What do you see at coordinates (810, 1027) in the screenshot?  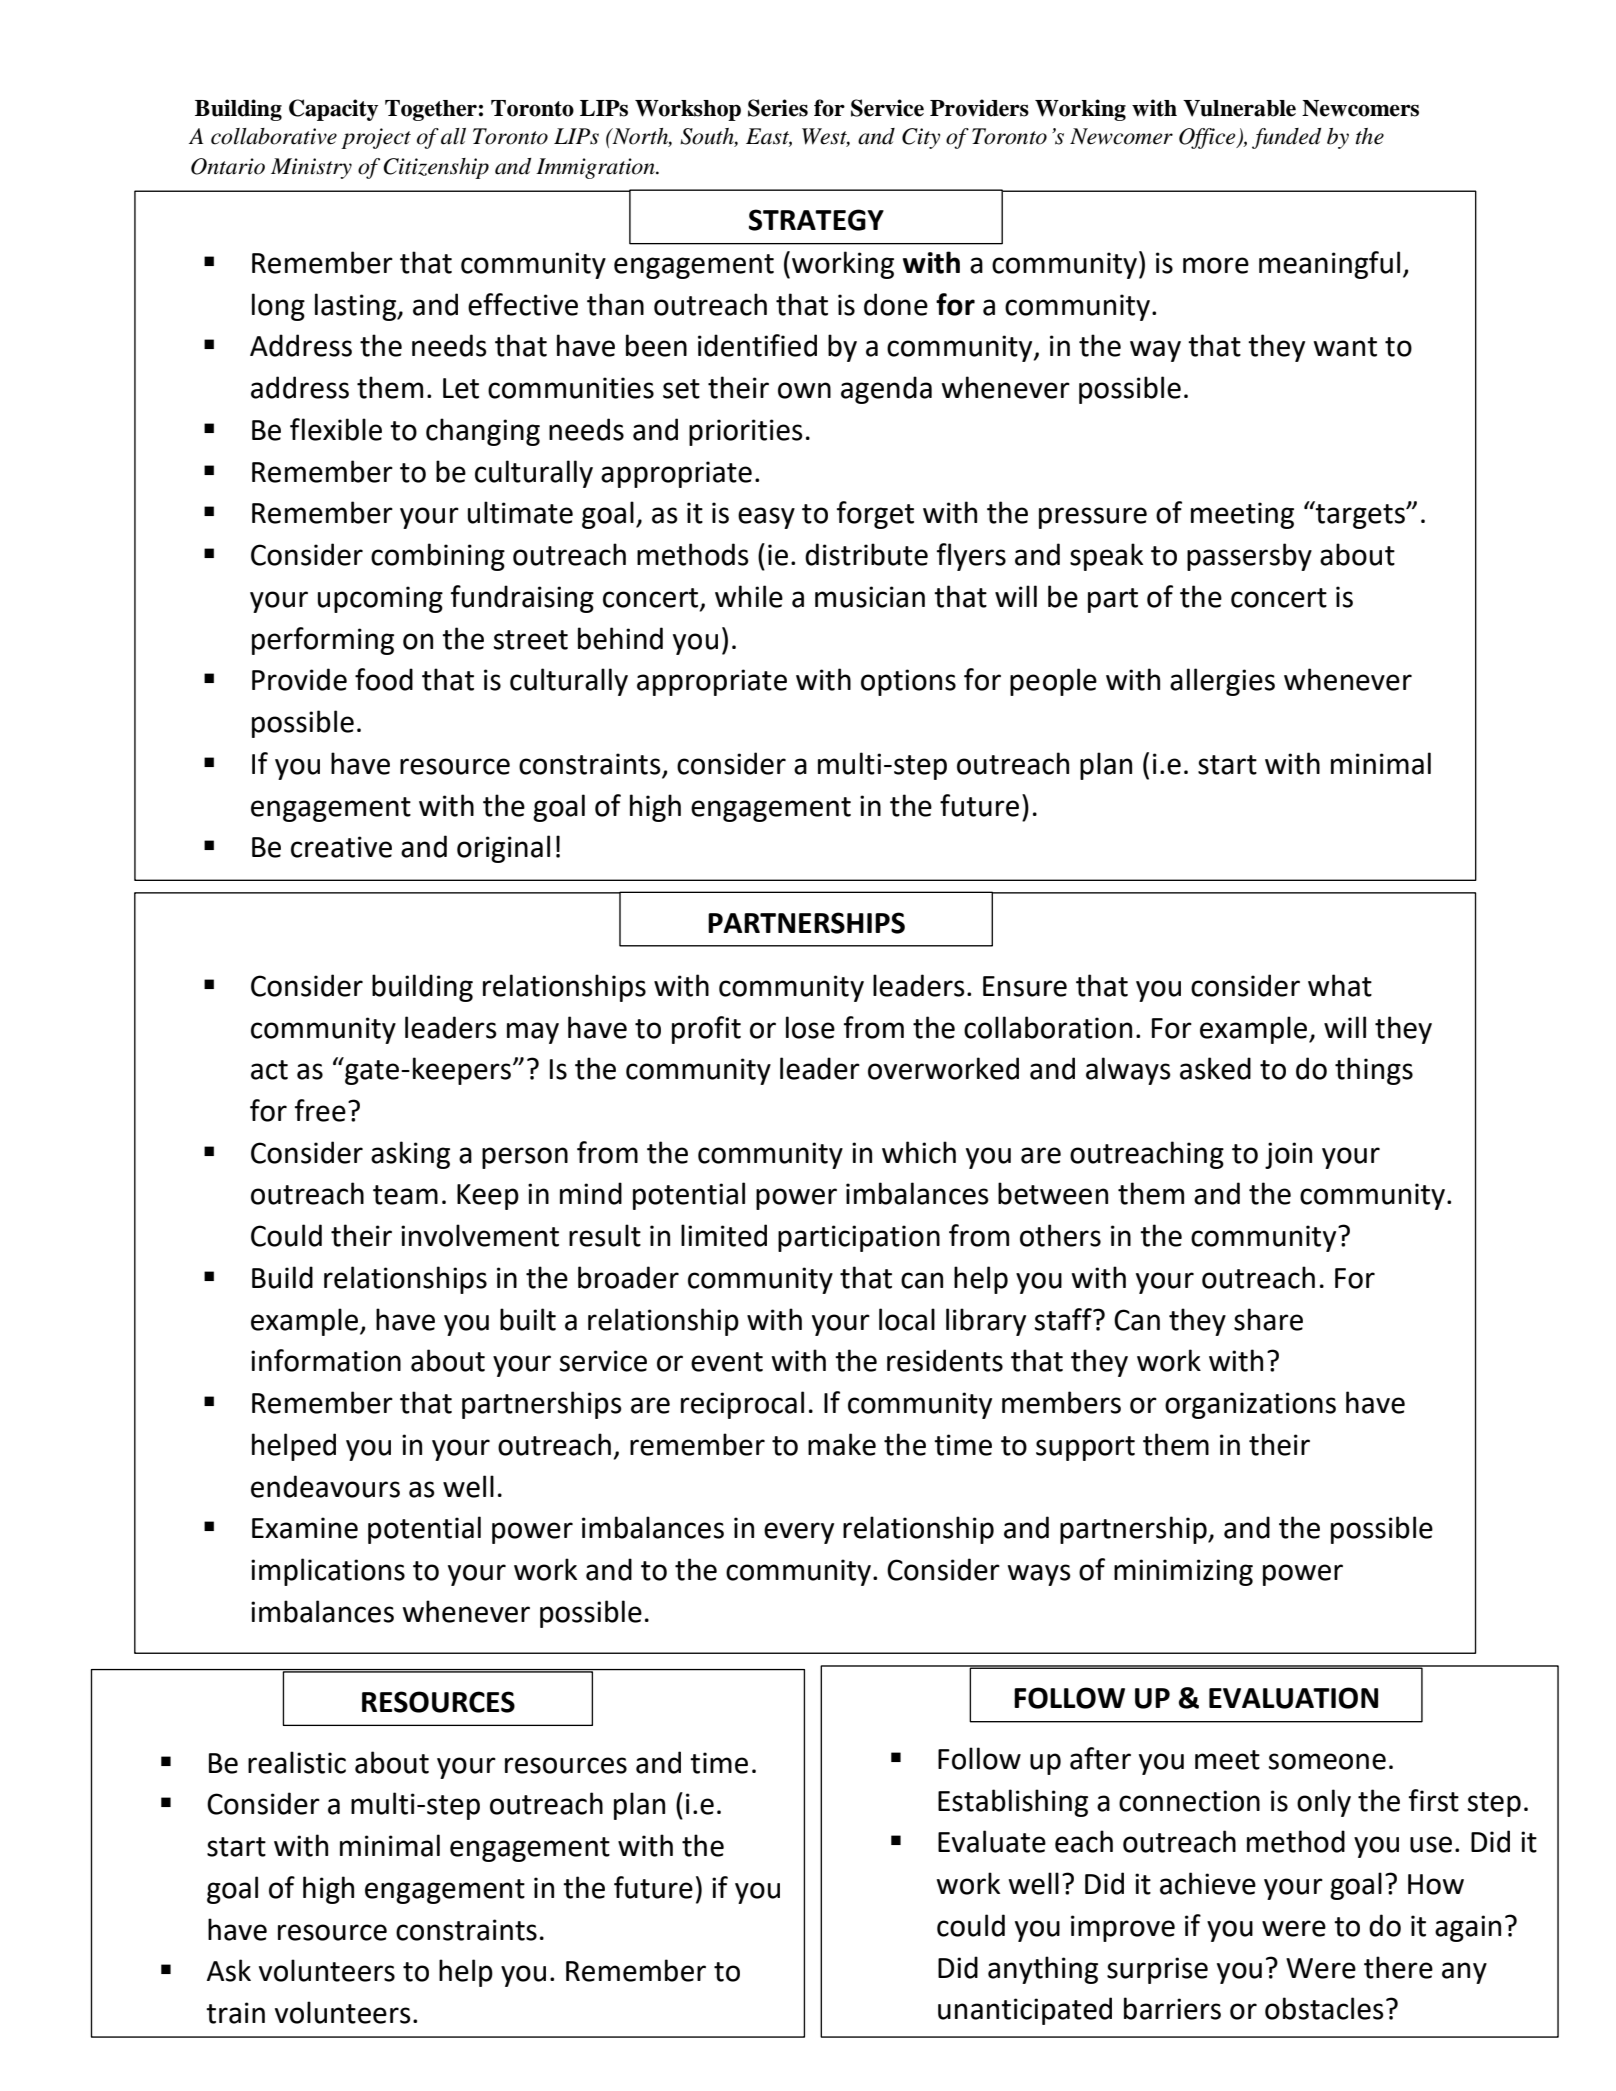 I see `lose` at bounding box center [810, 1027].
